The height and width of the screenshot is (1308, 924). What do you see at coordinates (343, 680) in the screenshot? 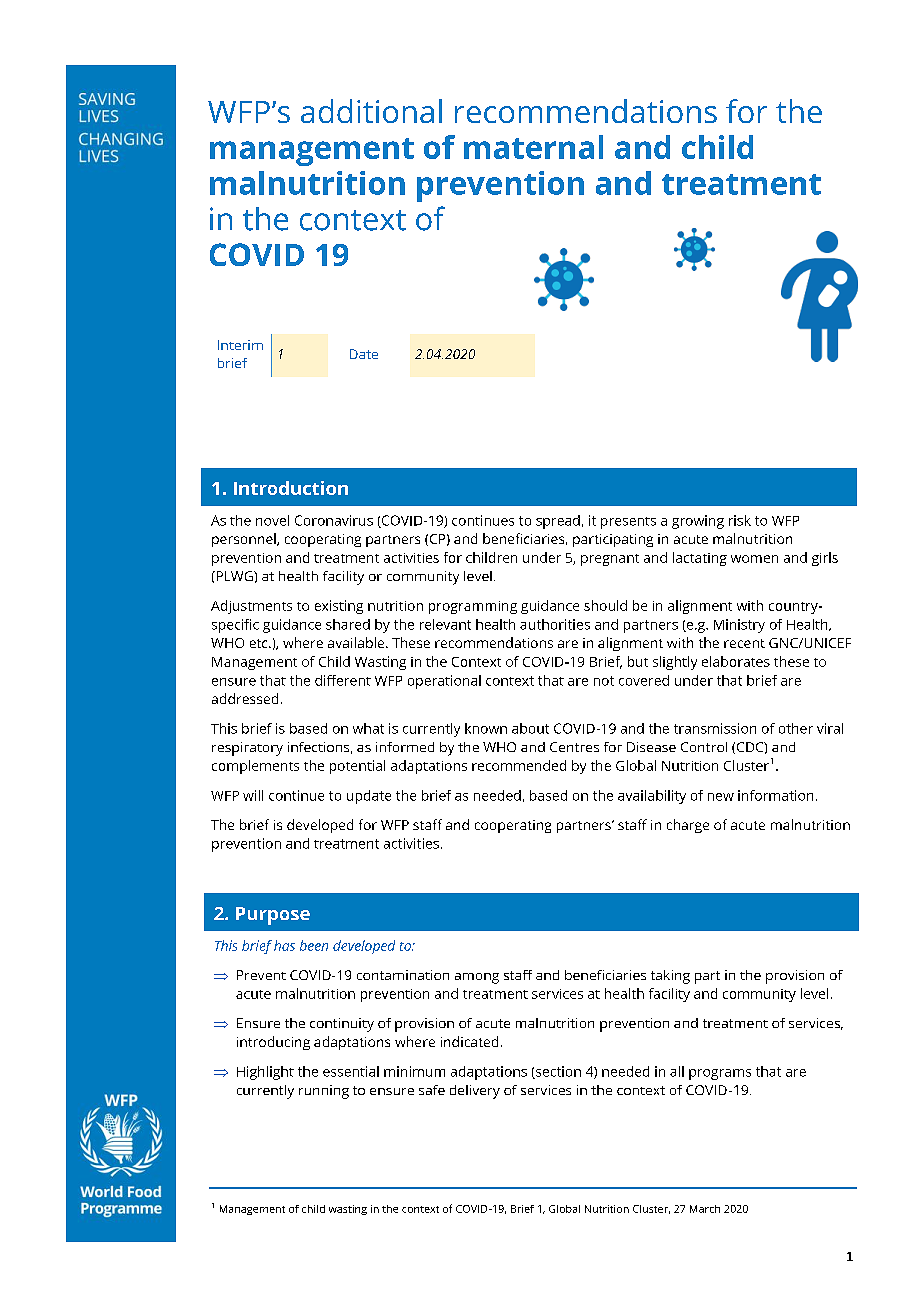
I see `different` at bounding box center [343, 680].
